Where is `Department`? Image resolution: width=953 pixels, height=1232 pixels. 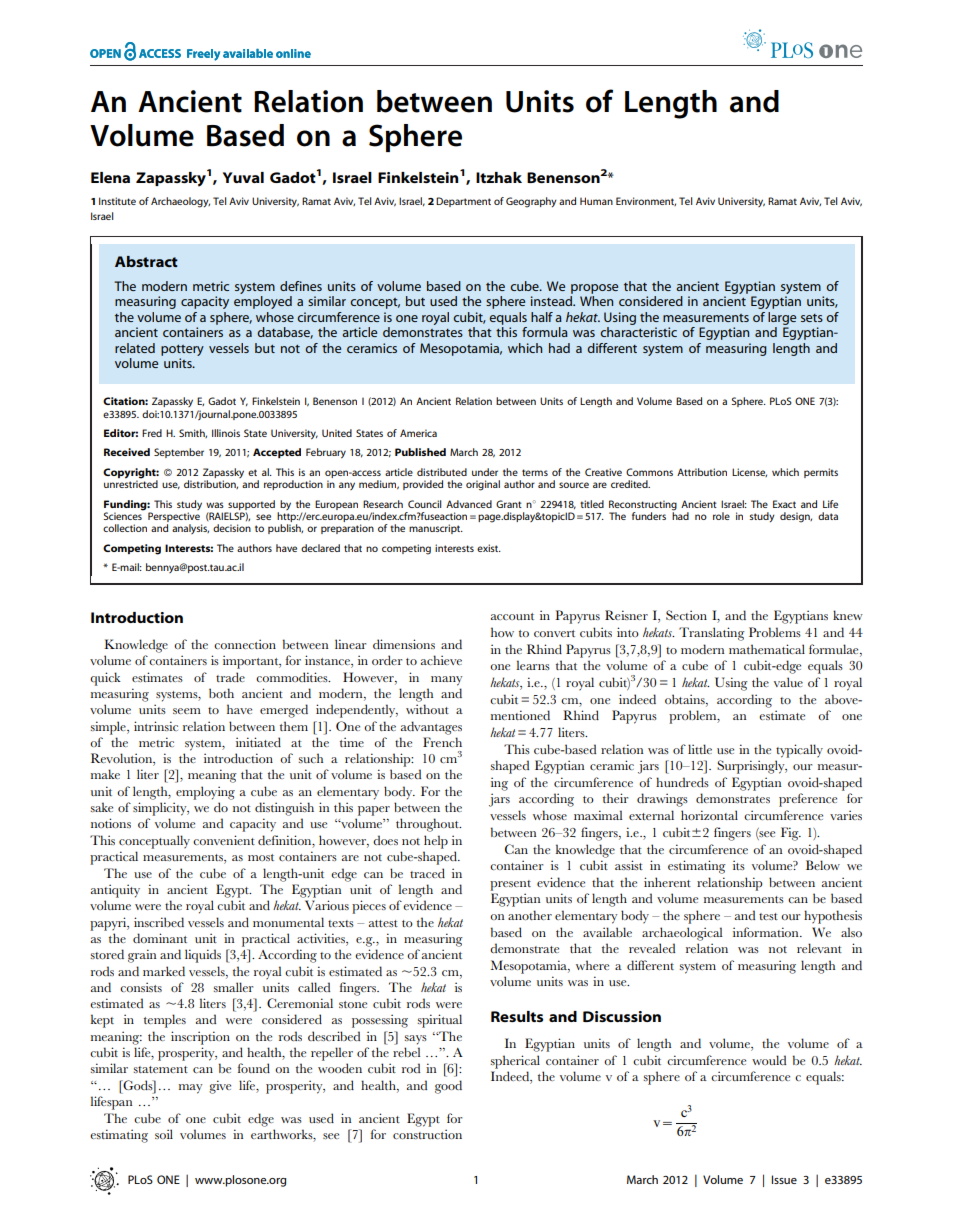
Department is located at coordinates (463, 202).
